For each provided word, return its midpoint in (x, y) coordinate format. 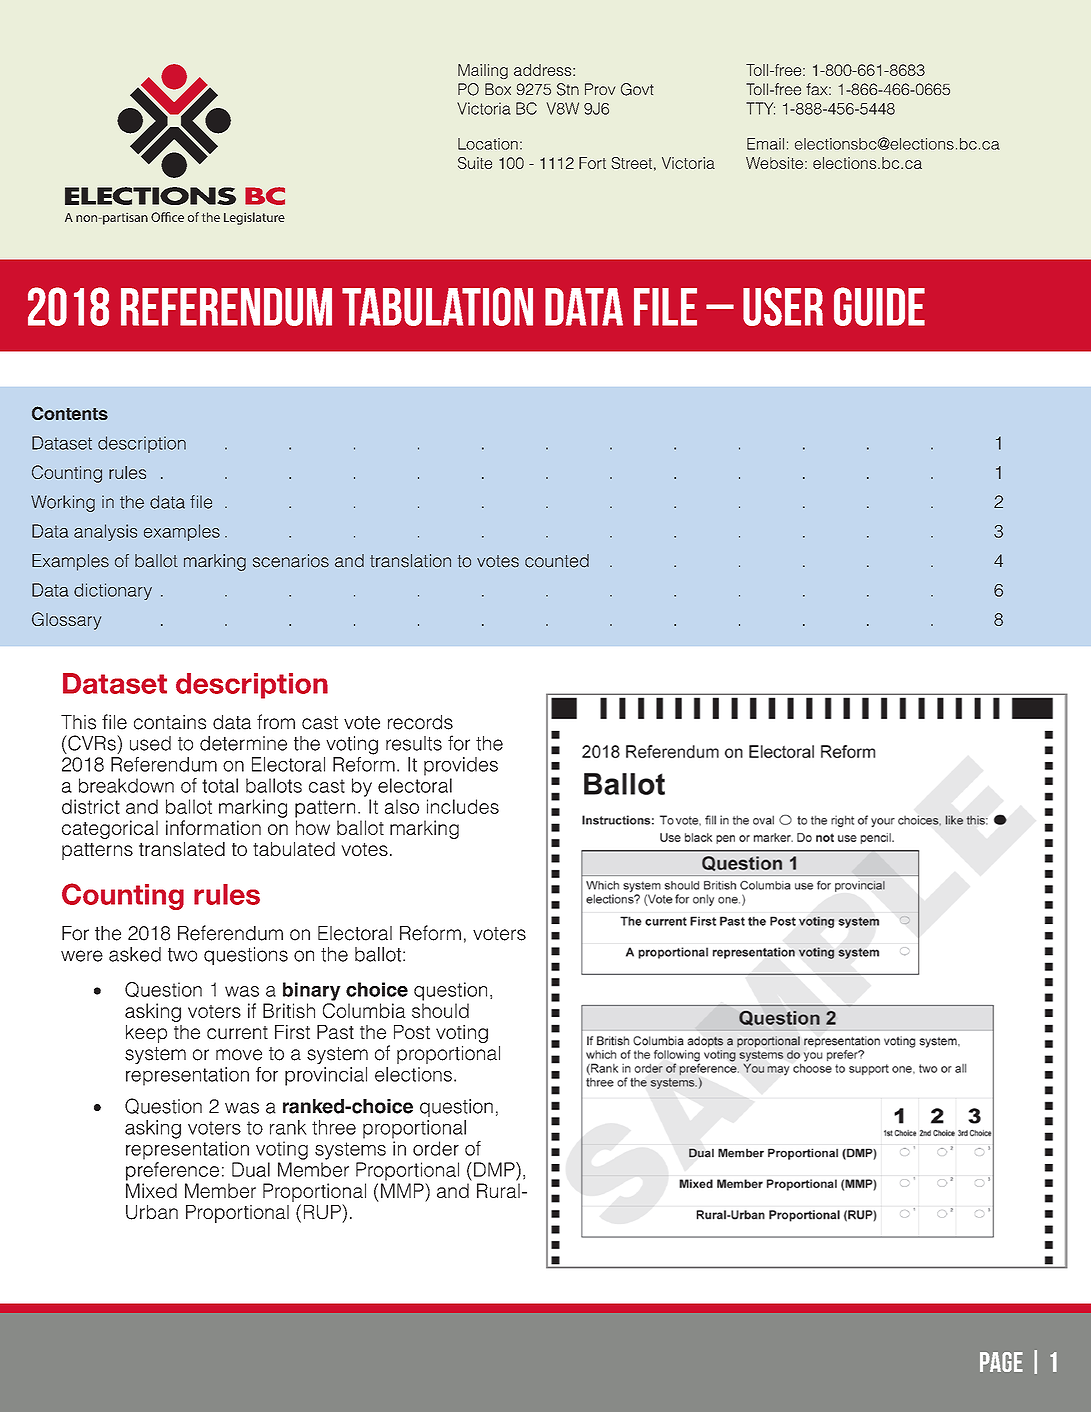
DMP (495, 1169)
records (420, 722)
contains (170, 722)
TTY (760, 108)
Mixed (151, 1190)
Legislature (254, 218)
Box (498, 89)
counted (557, 561)
